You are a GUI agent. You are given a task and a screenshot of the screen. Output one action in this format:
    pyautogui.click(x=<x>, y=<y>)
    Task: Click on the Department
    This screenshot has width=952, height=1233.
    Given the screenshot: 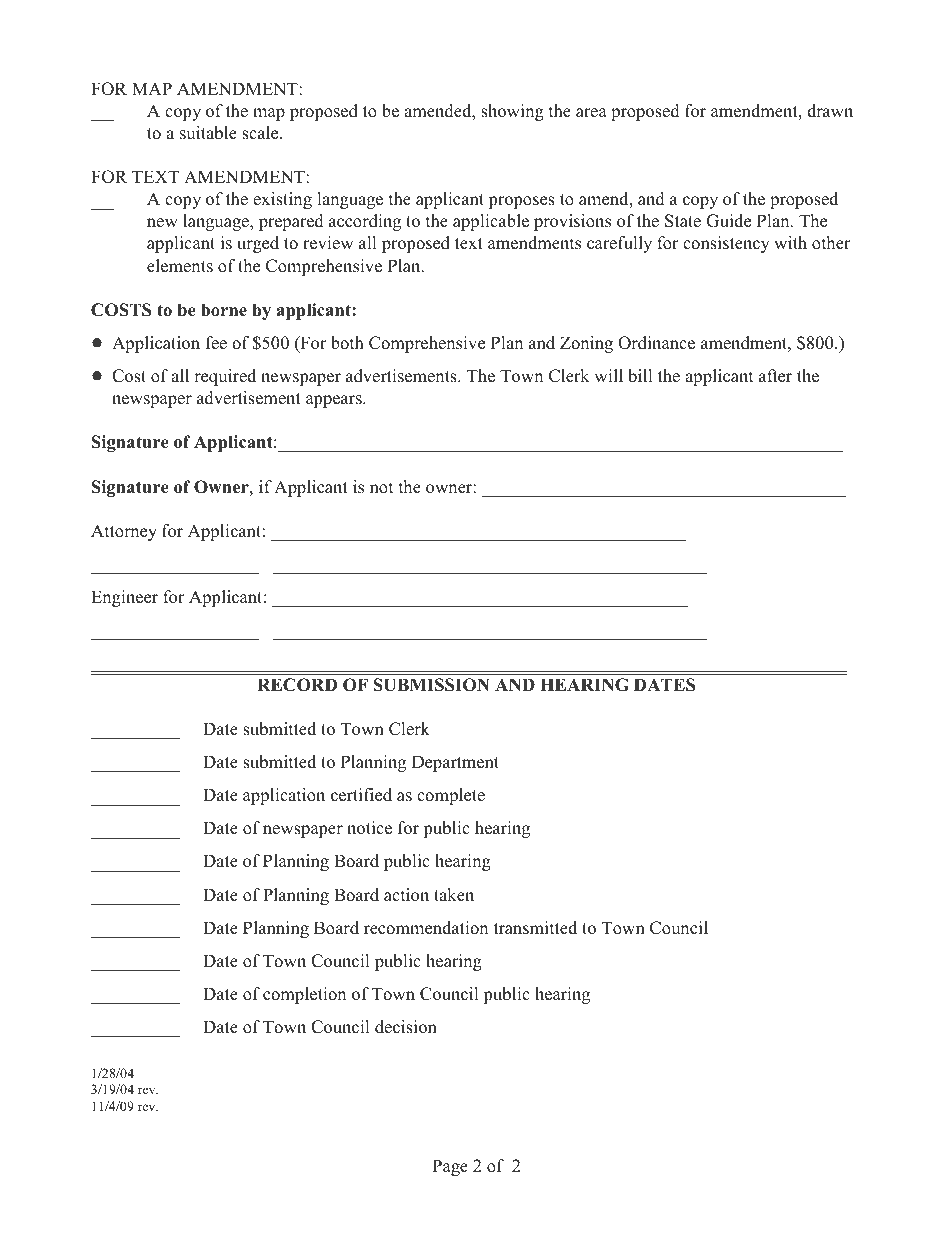 What is the action you would take?
    pyautogui.click(x=455, y=763)
